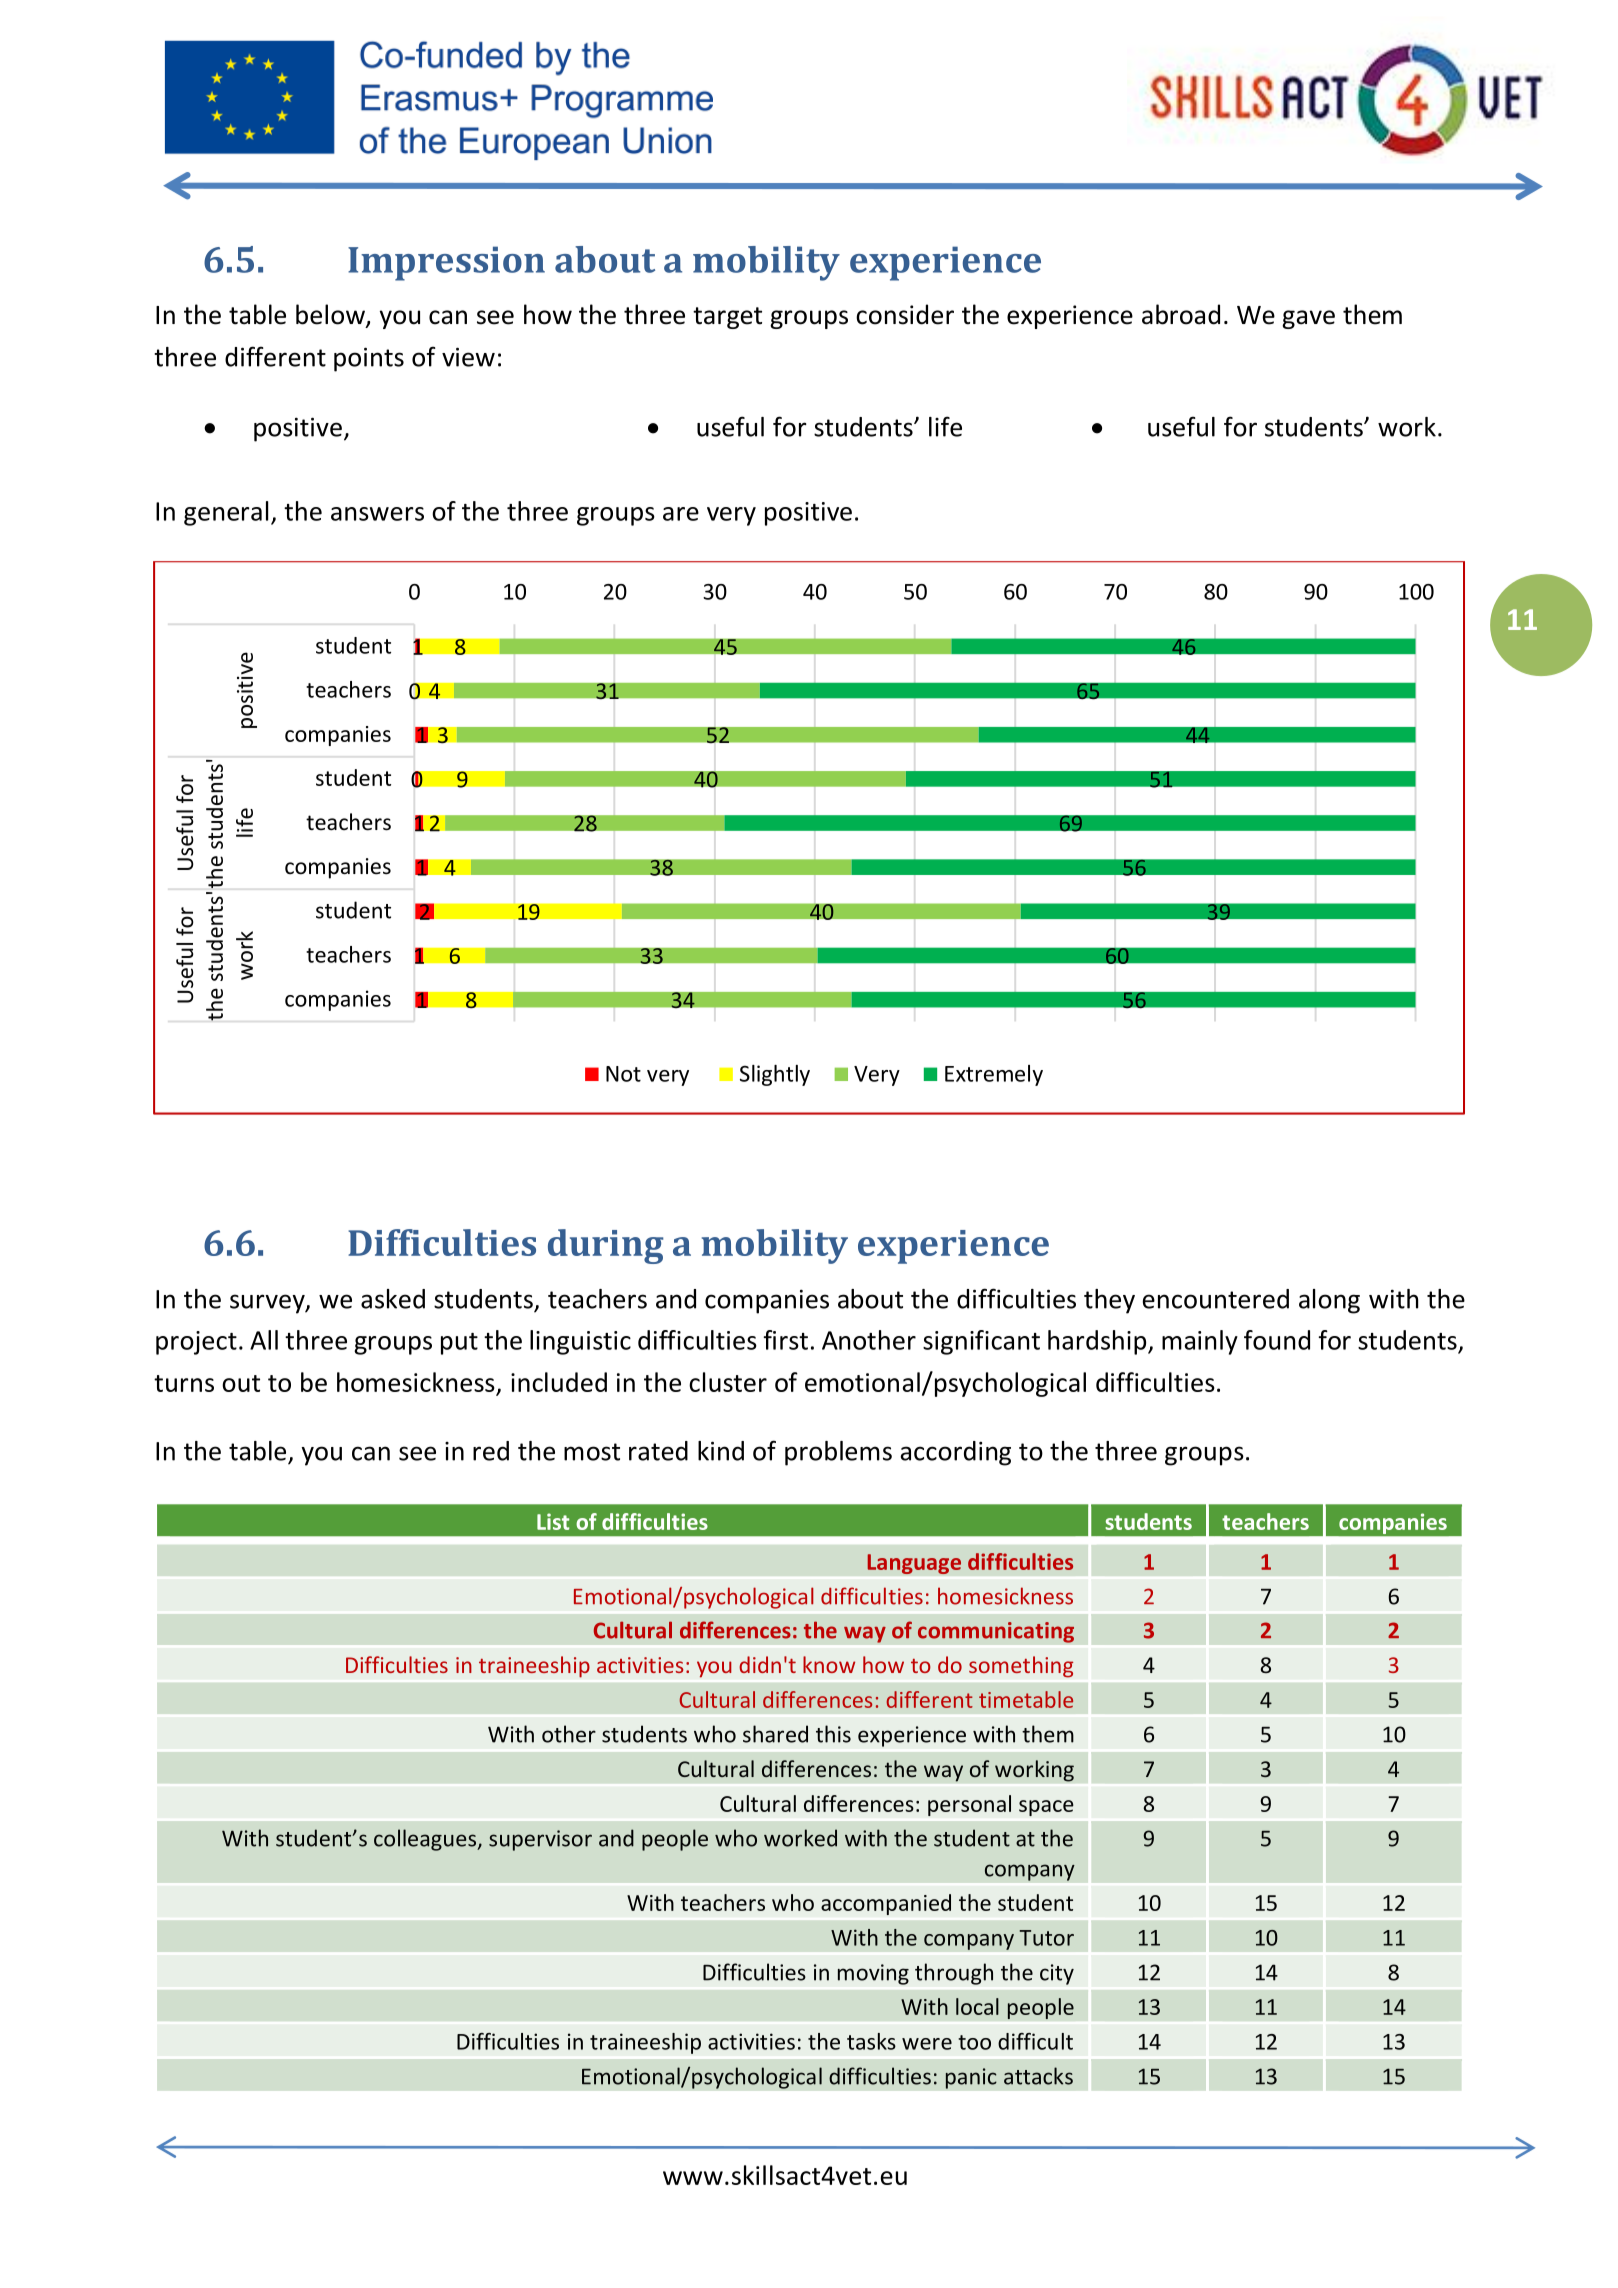  I want to click on answers, so click(377, 514).
